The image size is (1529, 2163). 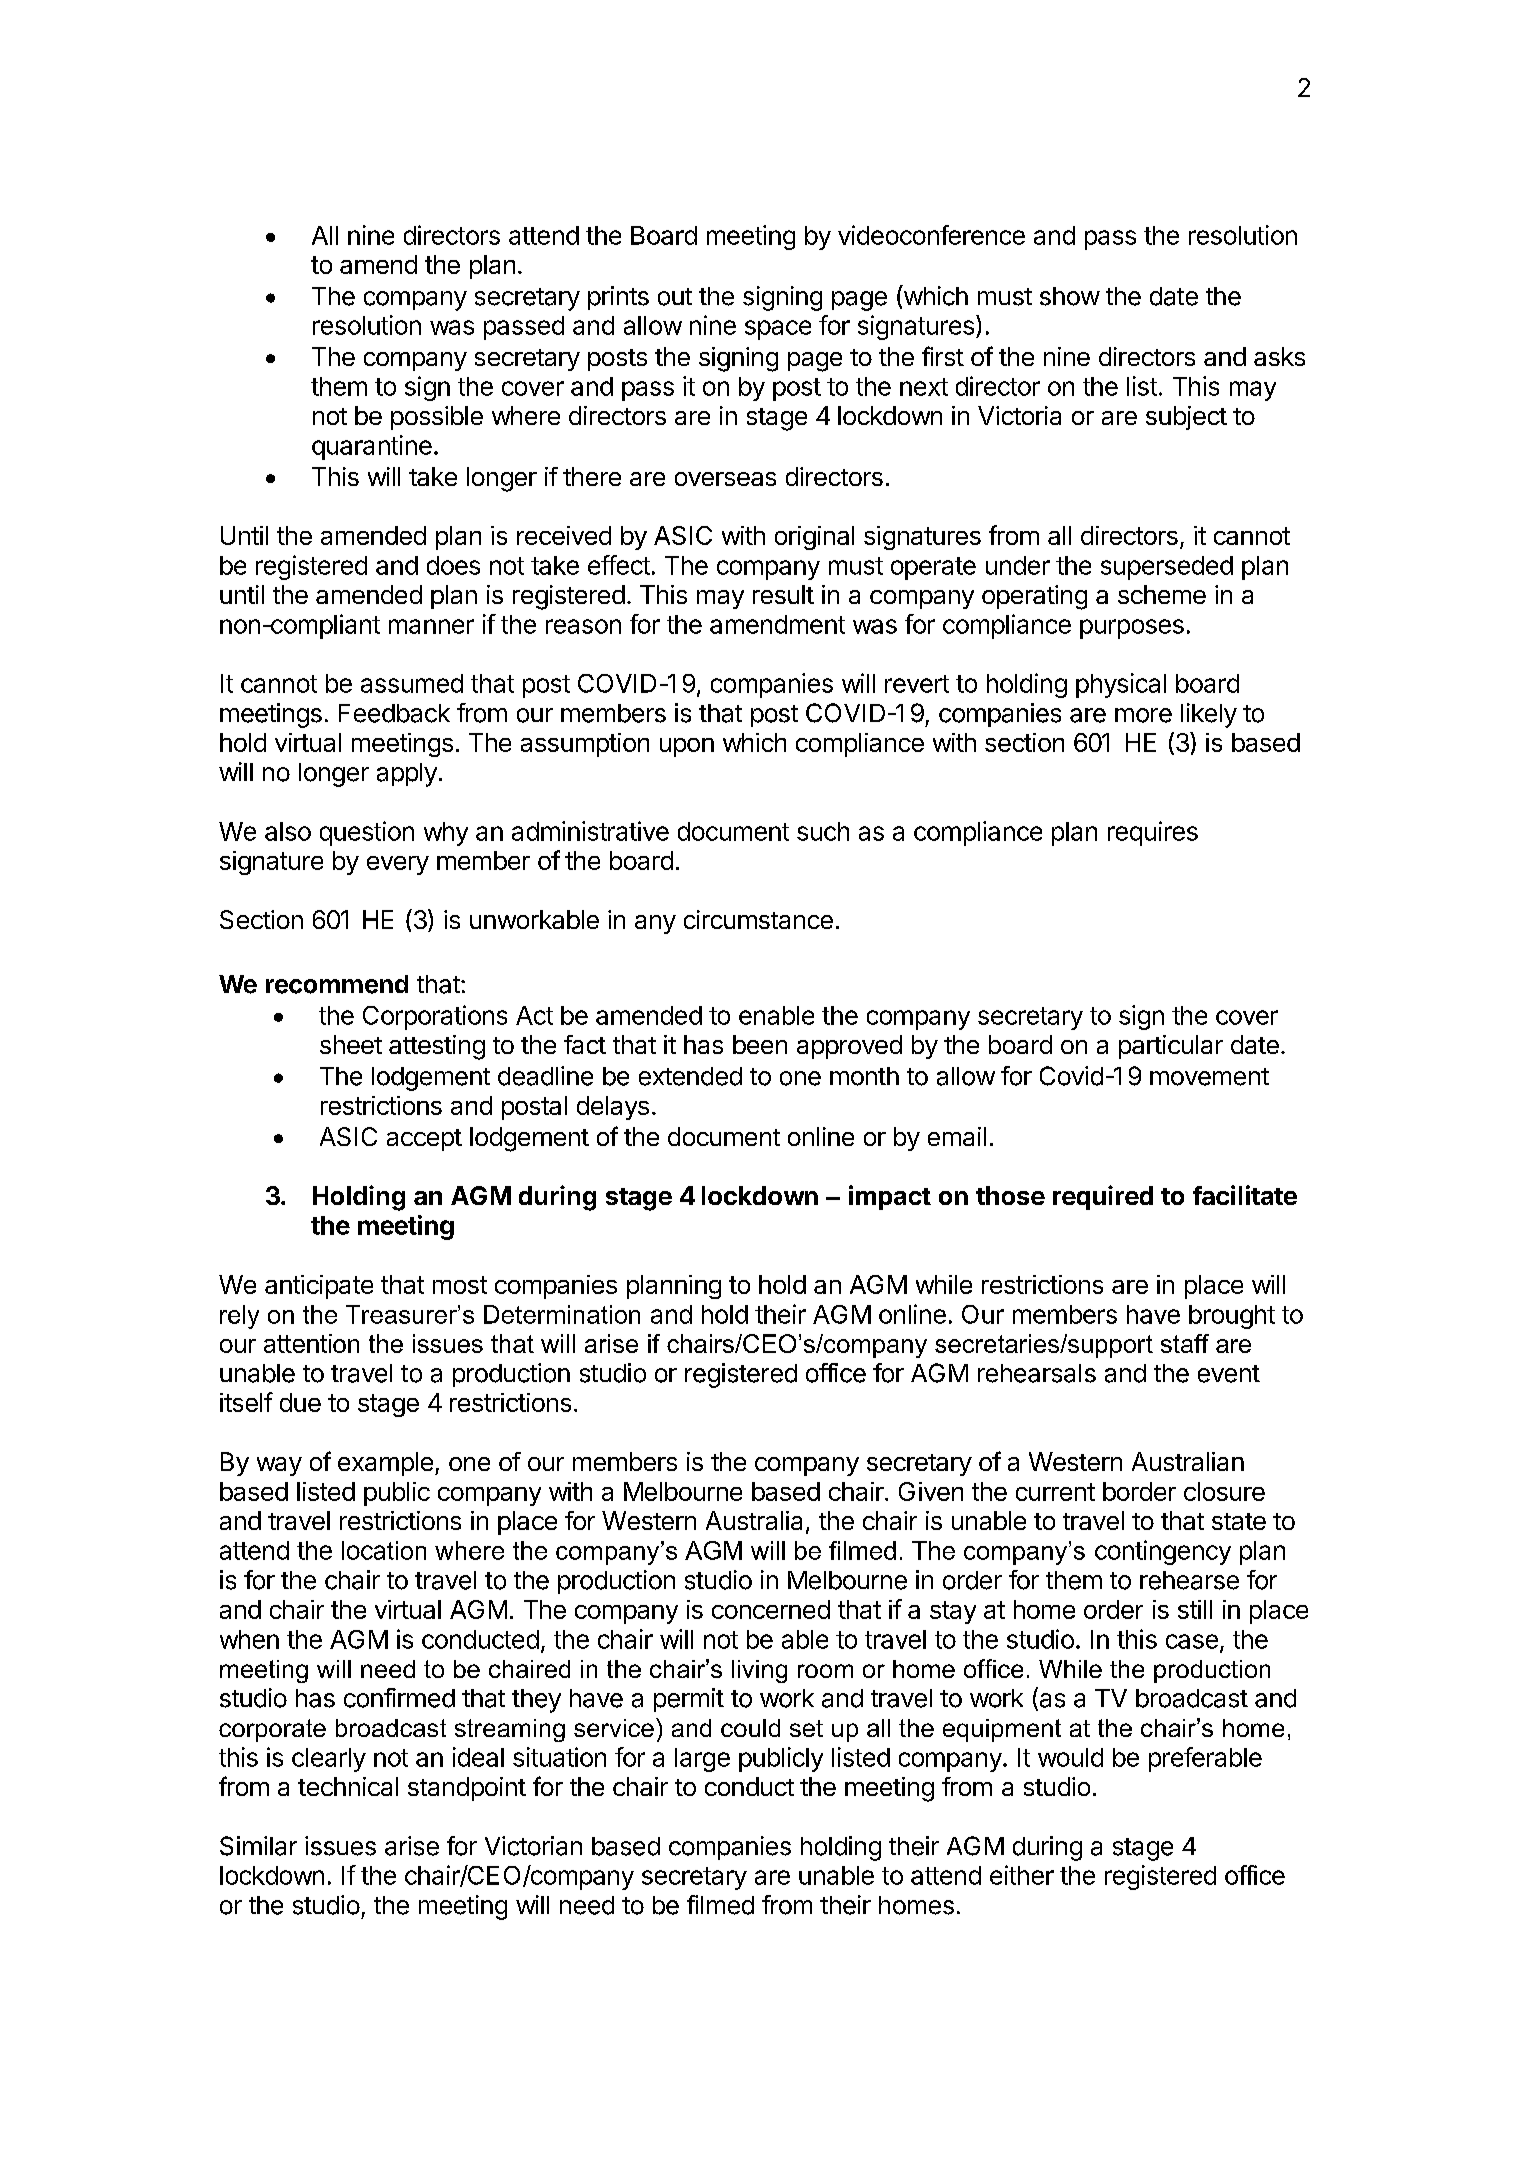 I want to click on staff, so click(x=1185, y=1343).
